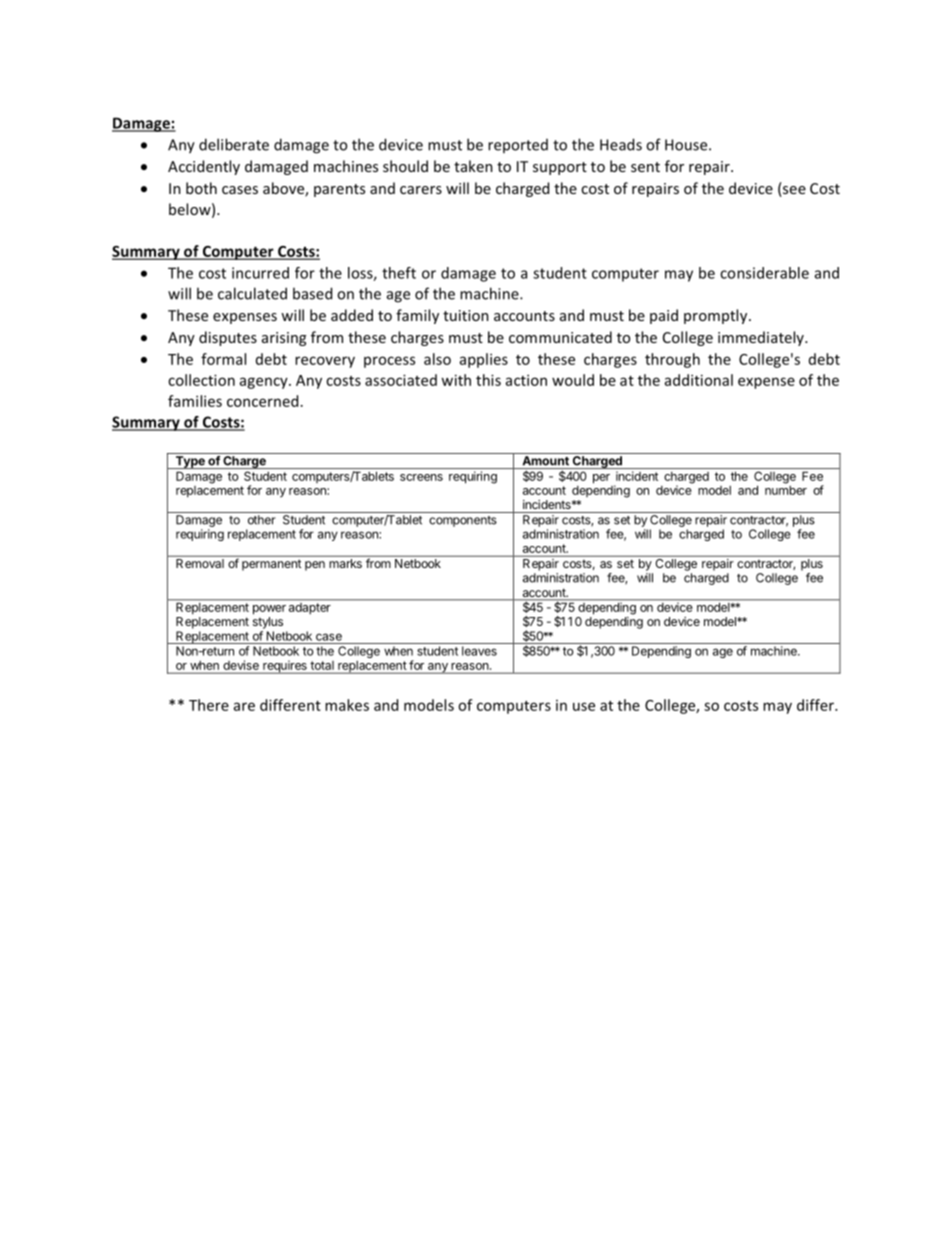 The image size is (952, 1233). Describe the element at coordinates (234, 144) in the image. I see `deliberate` at that location.
